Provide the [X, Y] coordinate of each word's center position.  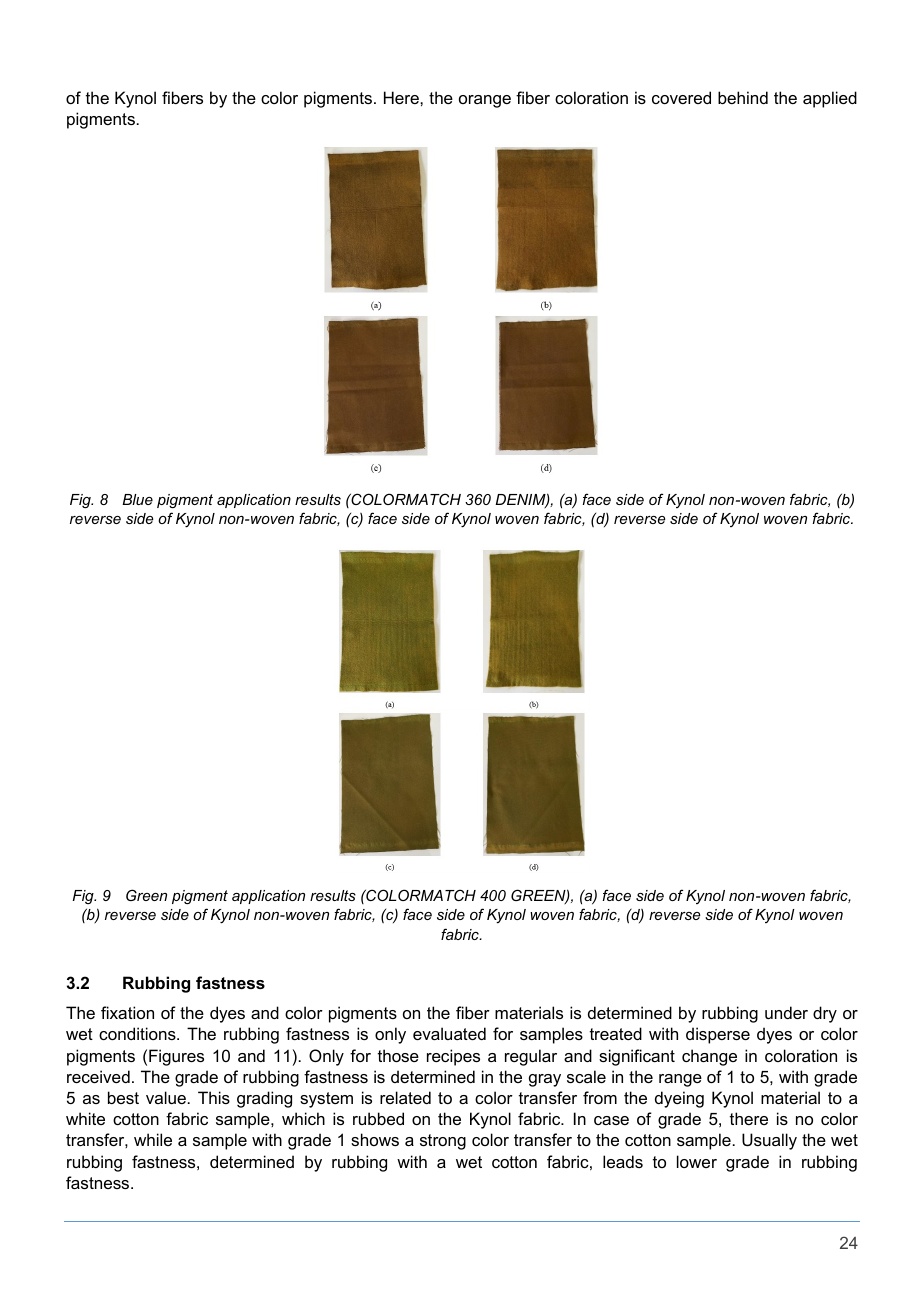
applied [830, 99]
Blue [137, 499]
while [153, 1139]
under [786, 1012]
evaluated [449, 1033]
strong [443, 1142]
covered [681, 97]
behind [743, 97]
